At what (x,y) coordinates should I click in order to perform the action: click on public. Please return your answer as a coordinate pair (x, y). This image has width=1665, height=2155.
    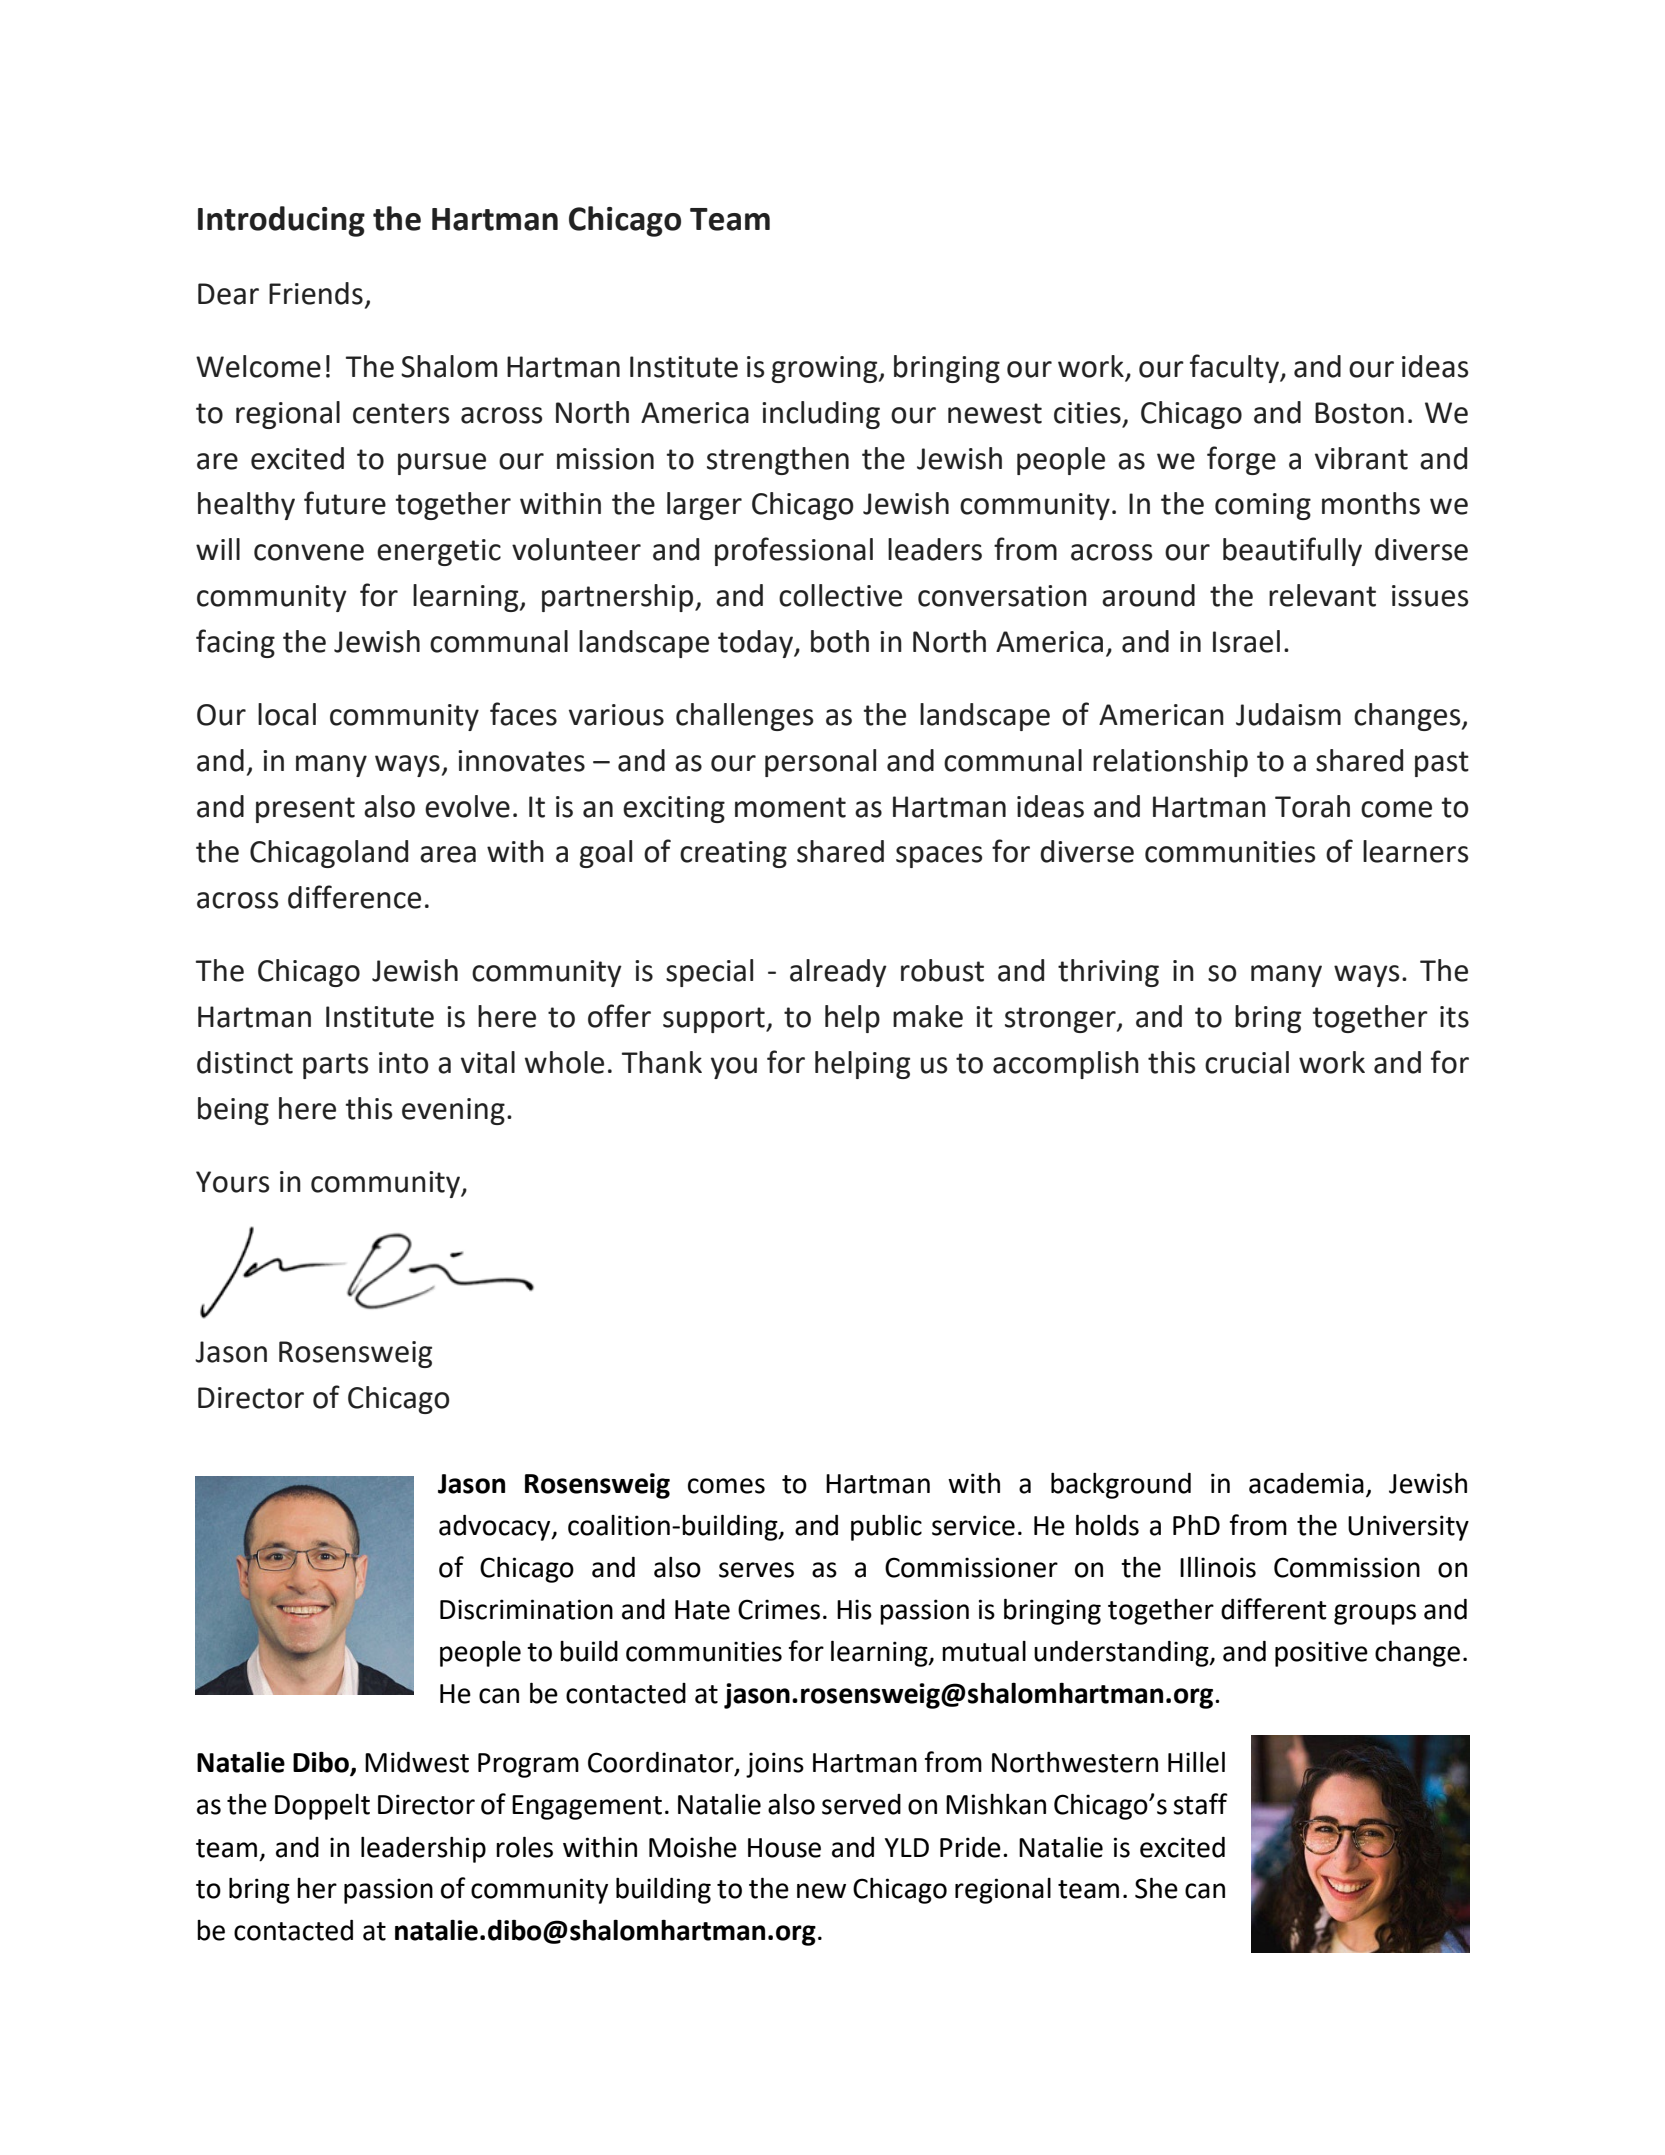
    Looking at the image, I should click on (886, 1527).
